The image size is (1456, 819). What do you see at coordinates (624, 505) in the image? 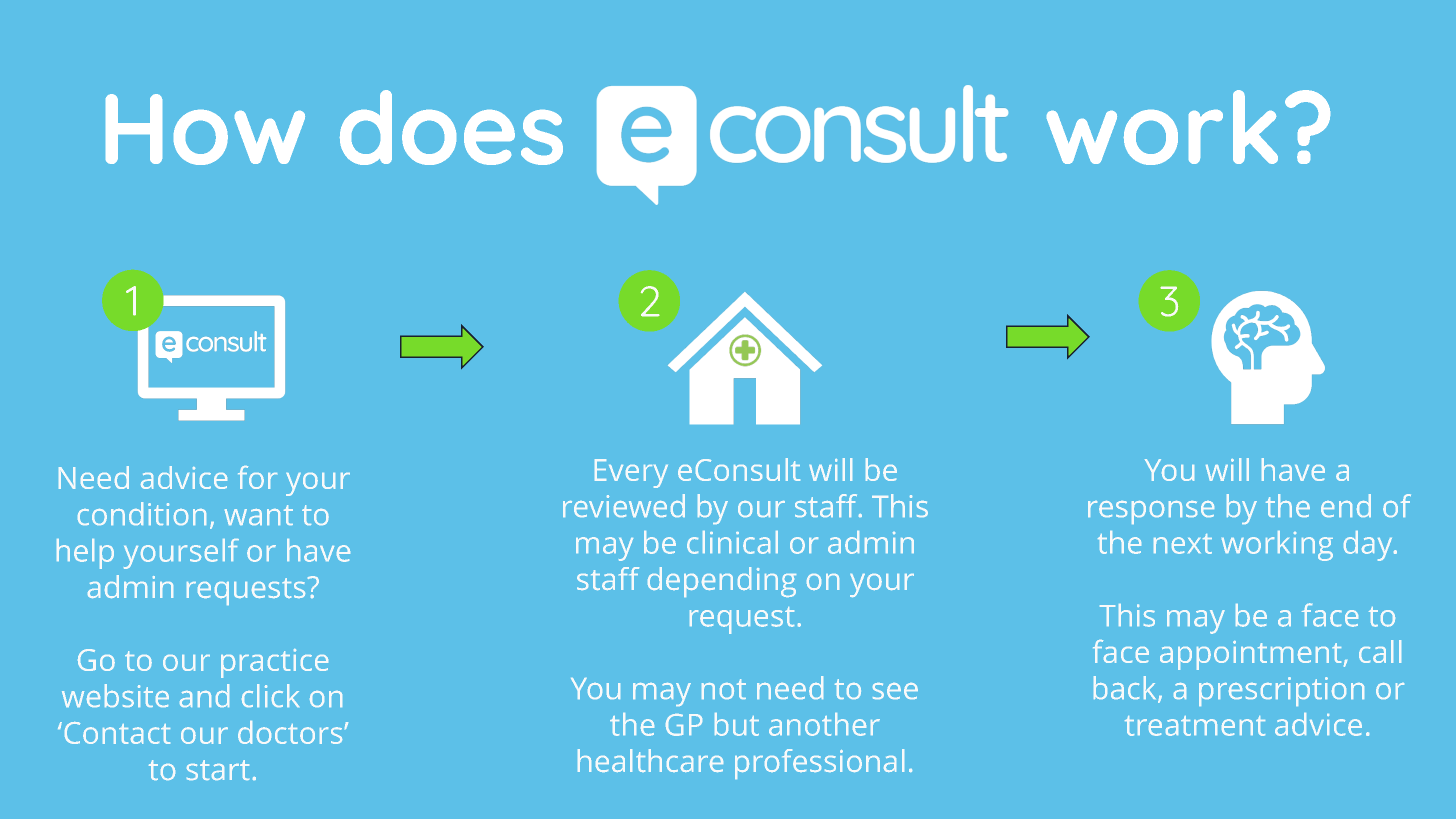
I see `reviewed` at bounding box center [624, 505].
